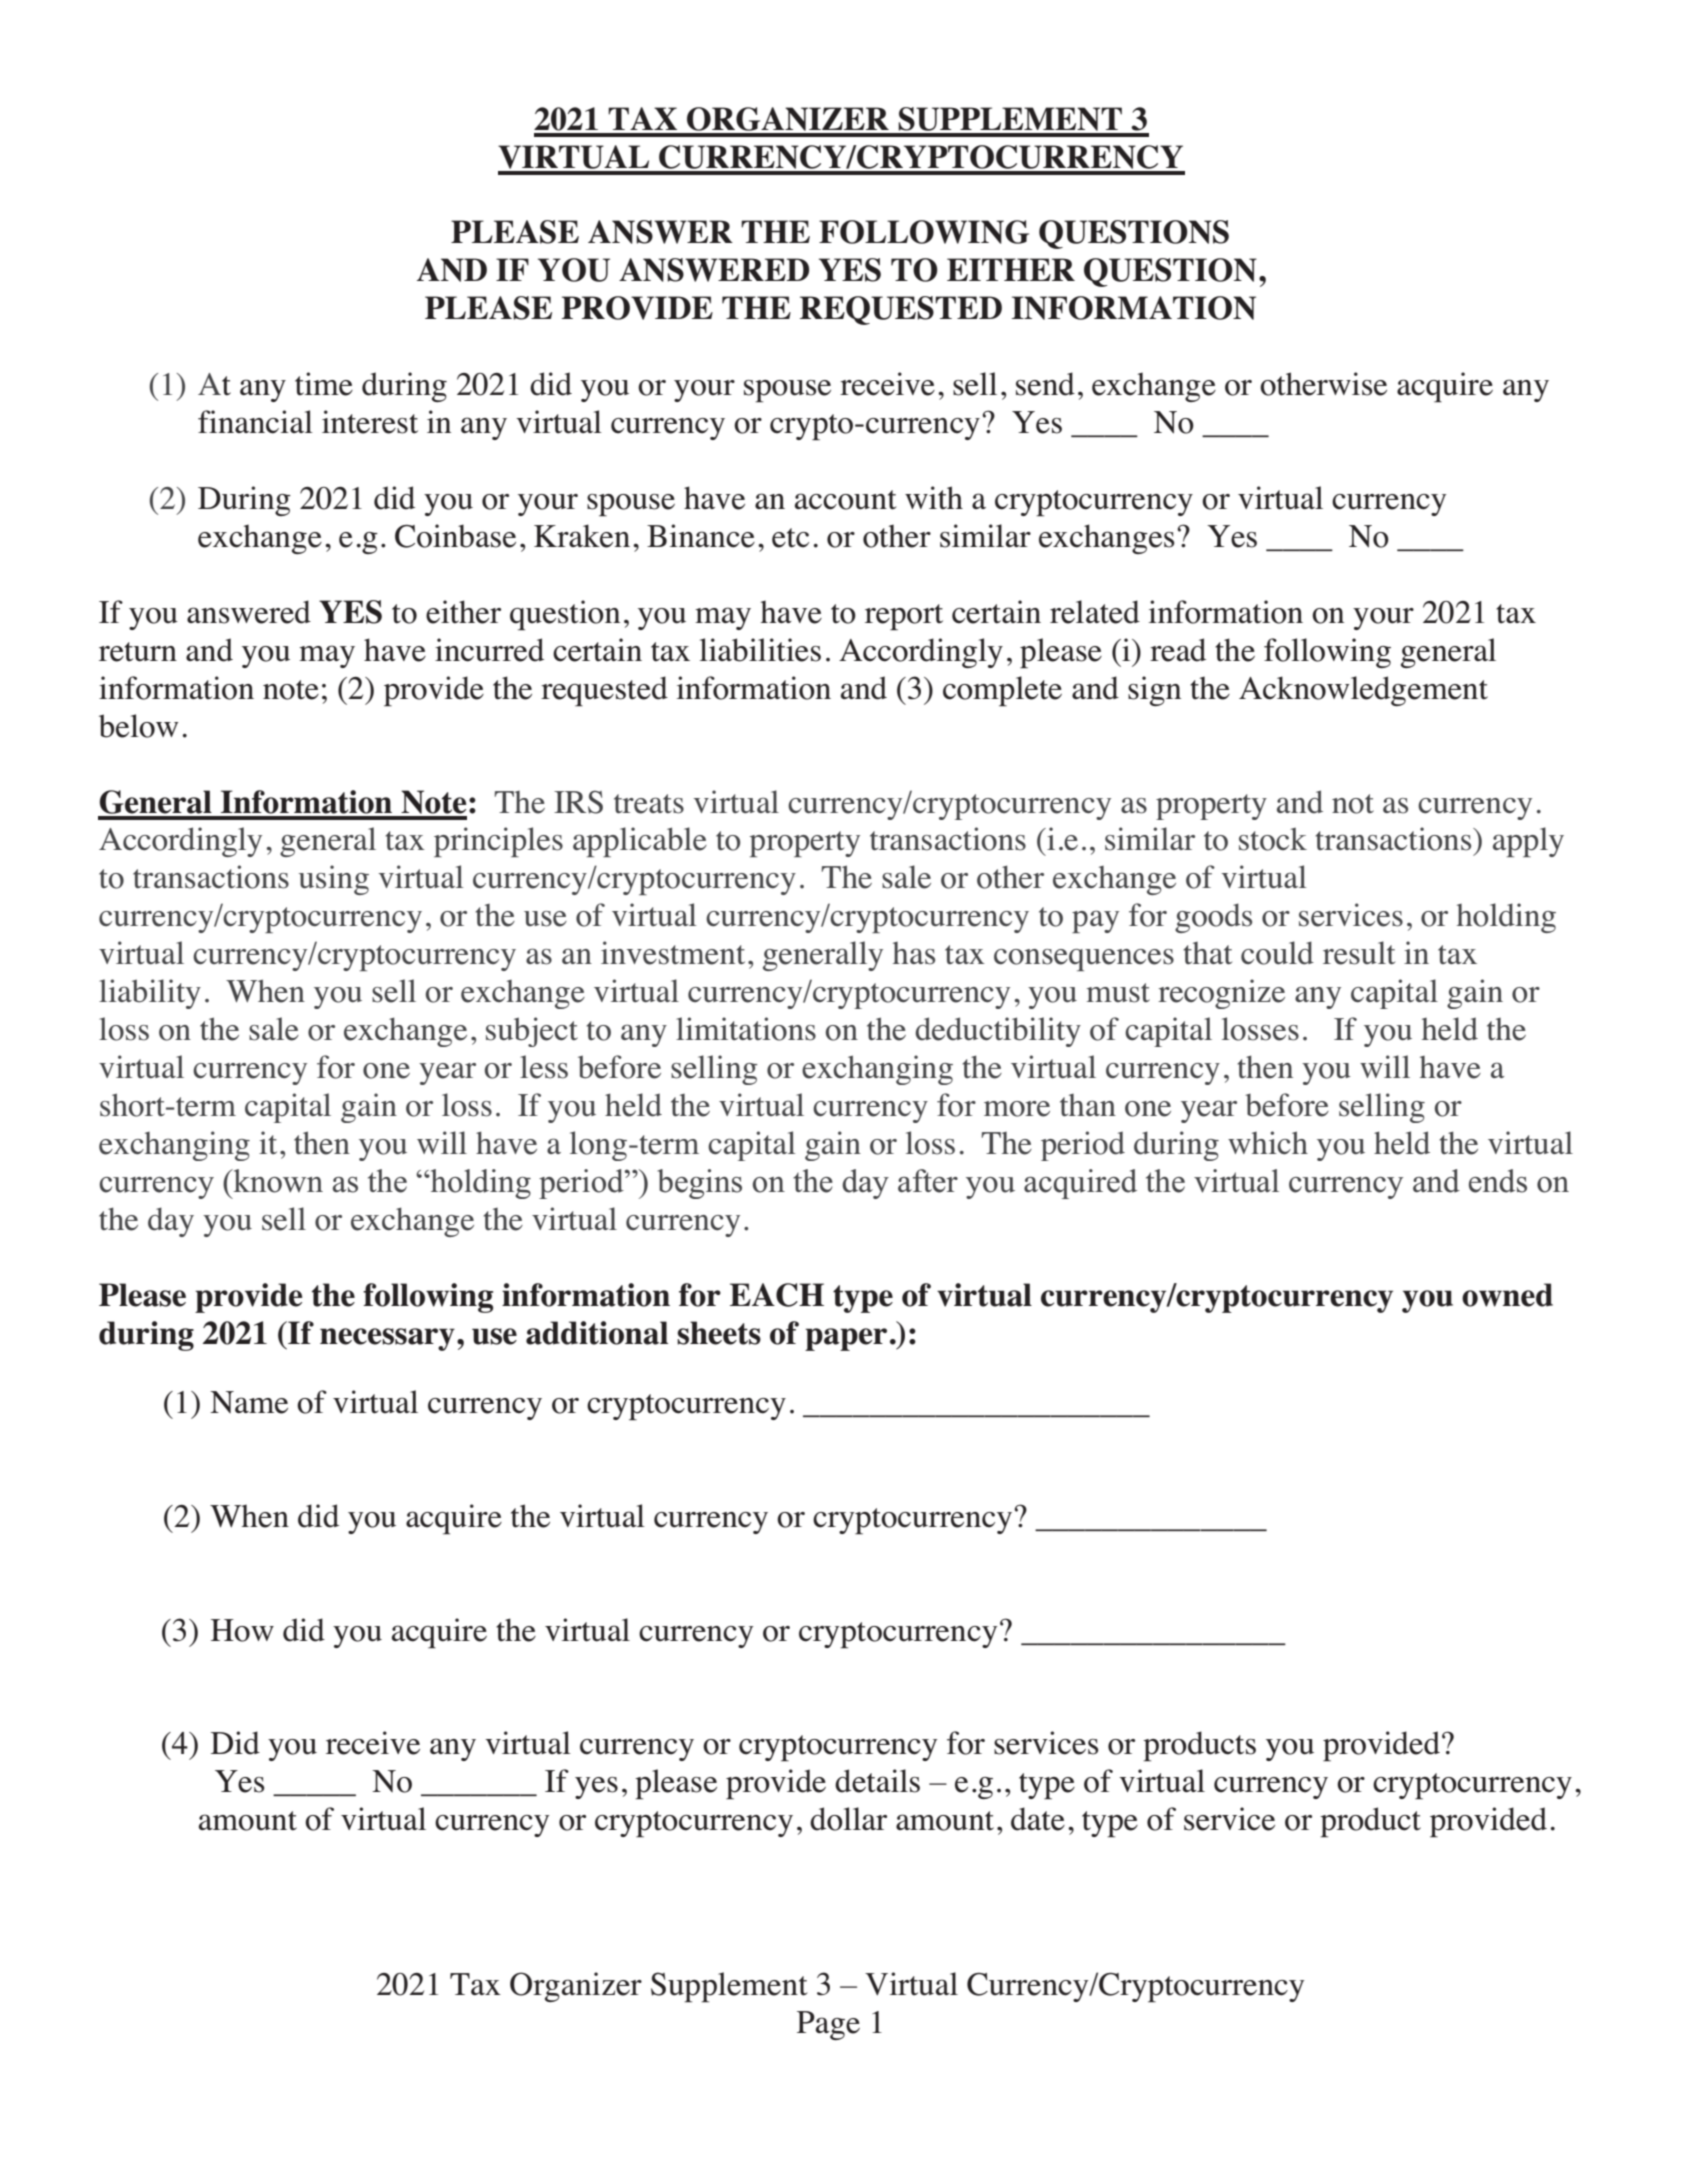 Image resolution: width=1682 pixels, height=2177 pixels. What do you see at coordinates (242, 1630) in the document?
I see `How` at bounding box center [242, 1630].
